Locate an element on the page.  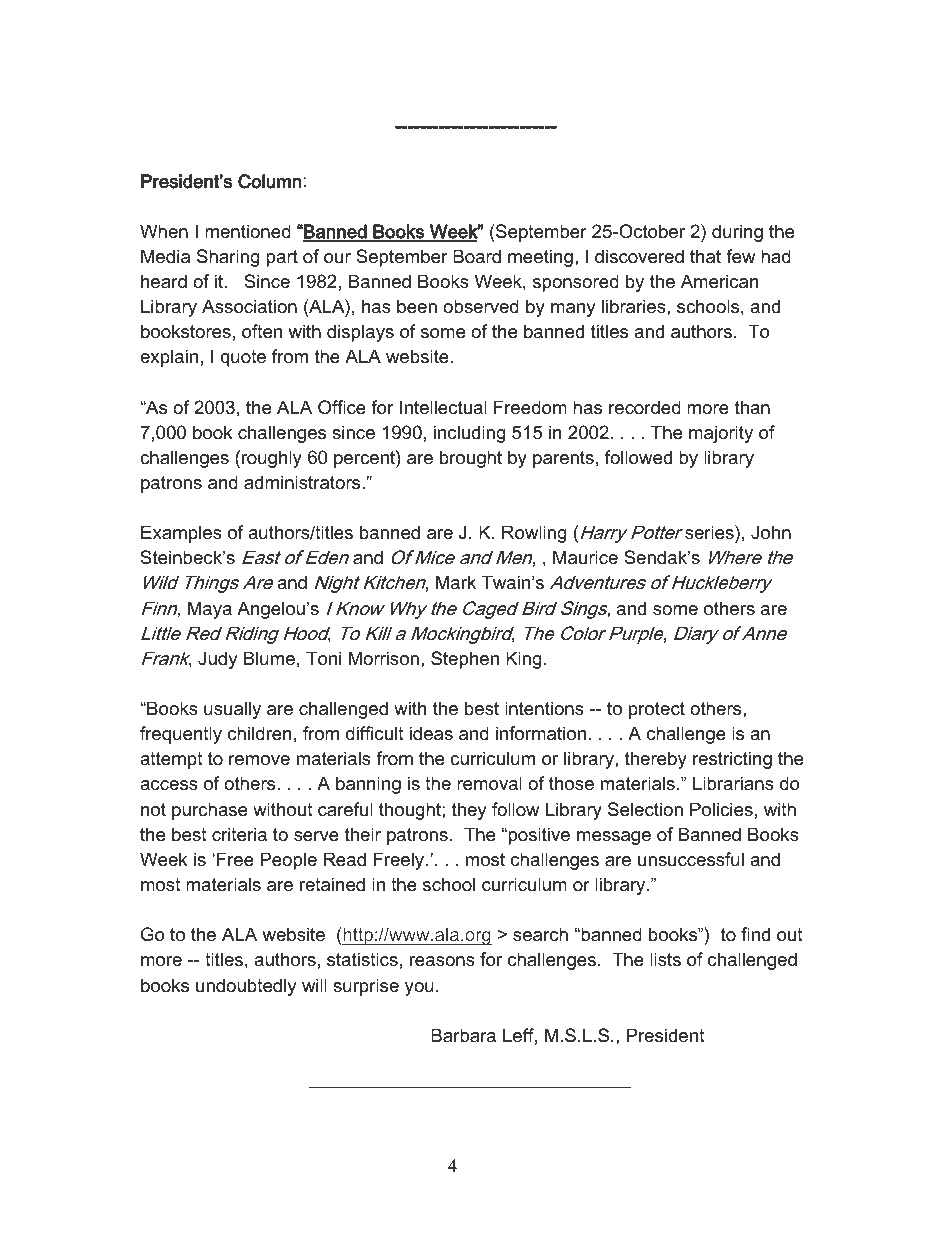
Board is located at coordinates (477, 256).
